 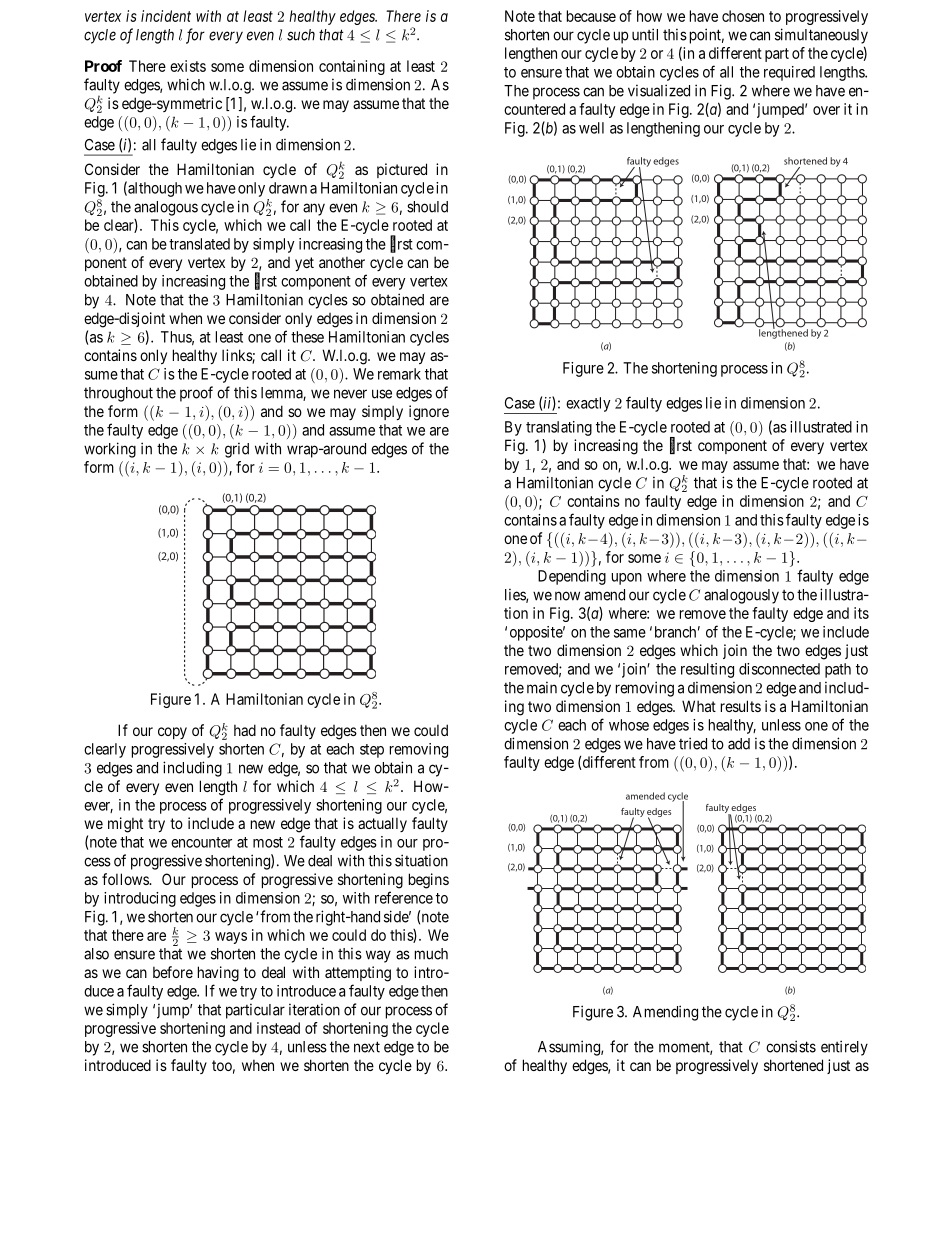 What do you see at coordinates (789, 73) in the screenshot?
I see `required` at bounding box center [789, 73].
